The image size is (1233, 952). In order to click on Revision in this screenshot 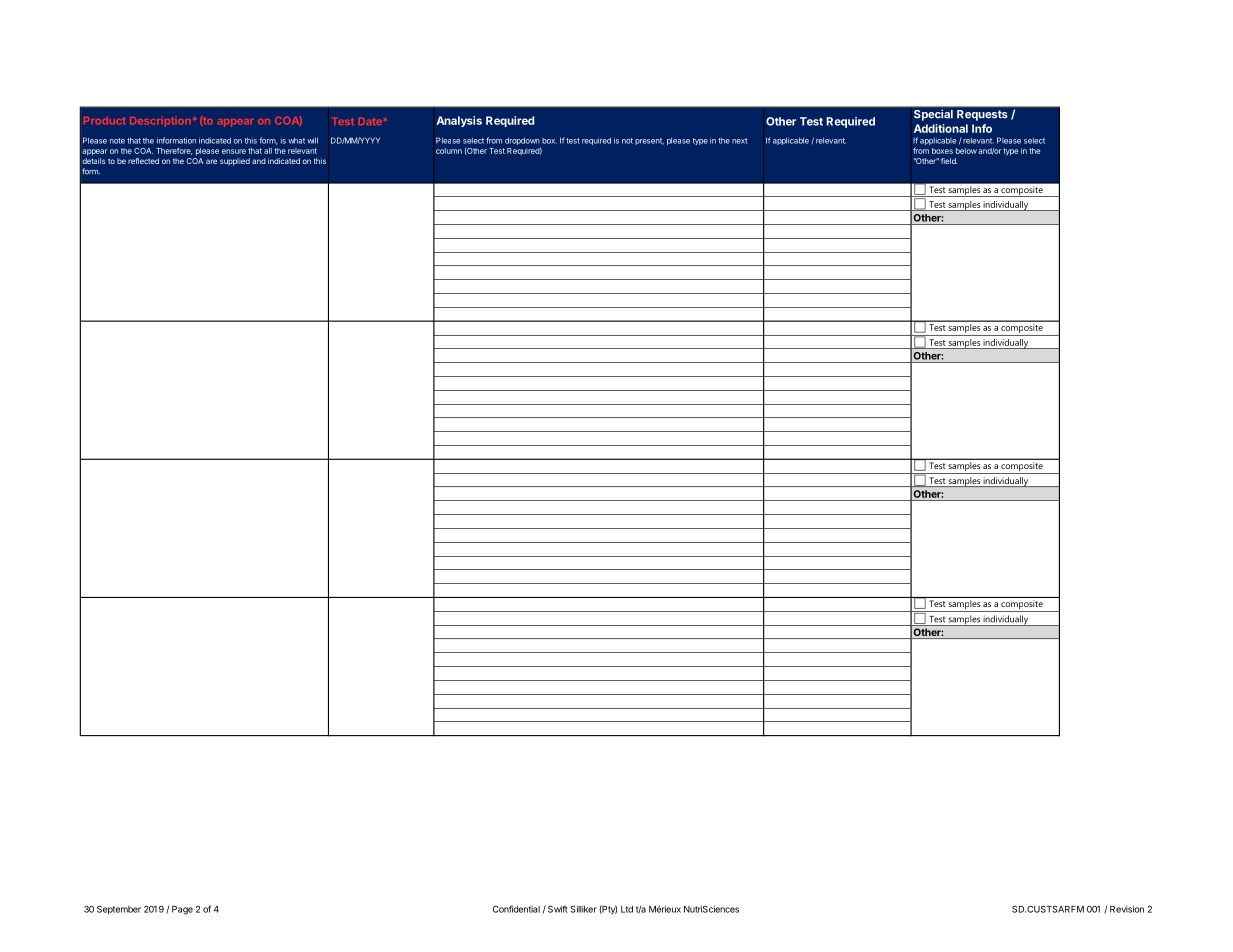, I will do `click(1127, 909)`.
